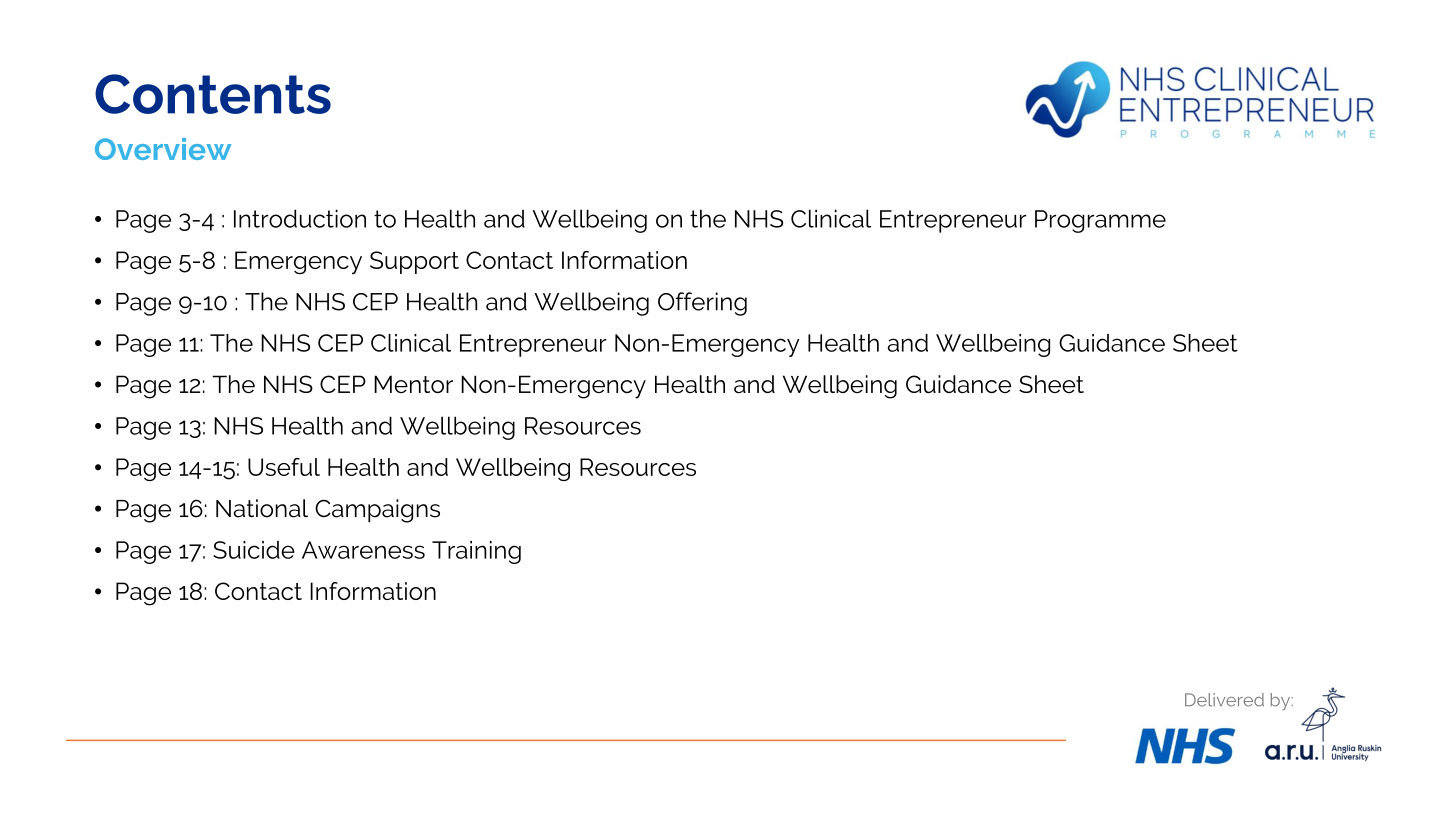  Describe the element at coordinates (1100, 221) in the document. I see `Programme` at that location.
